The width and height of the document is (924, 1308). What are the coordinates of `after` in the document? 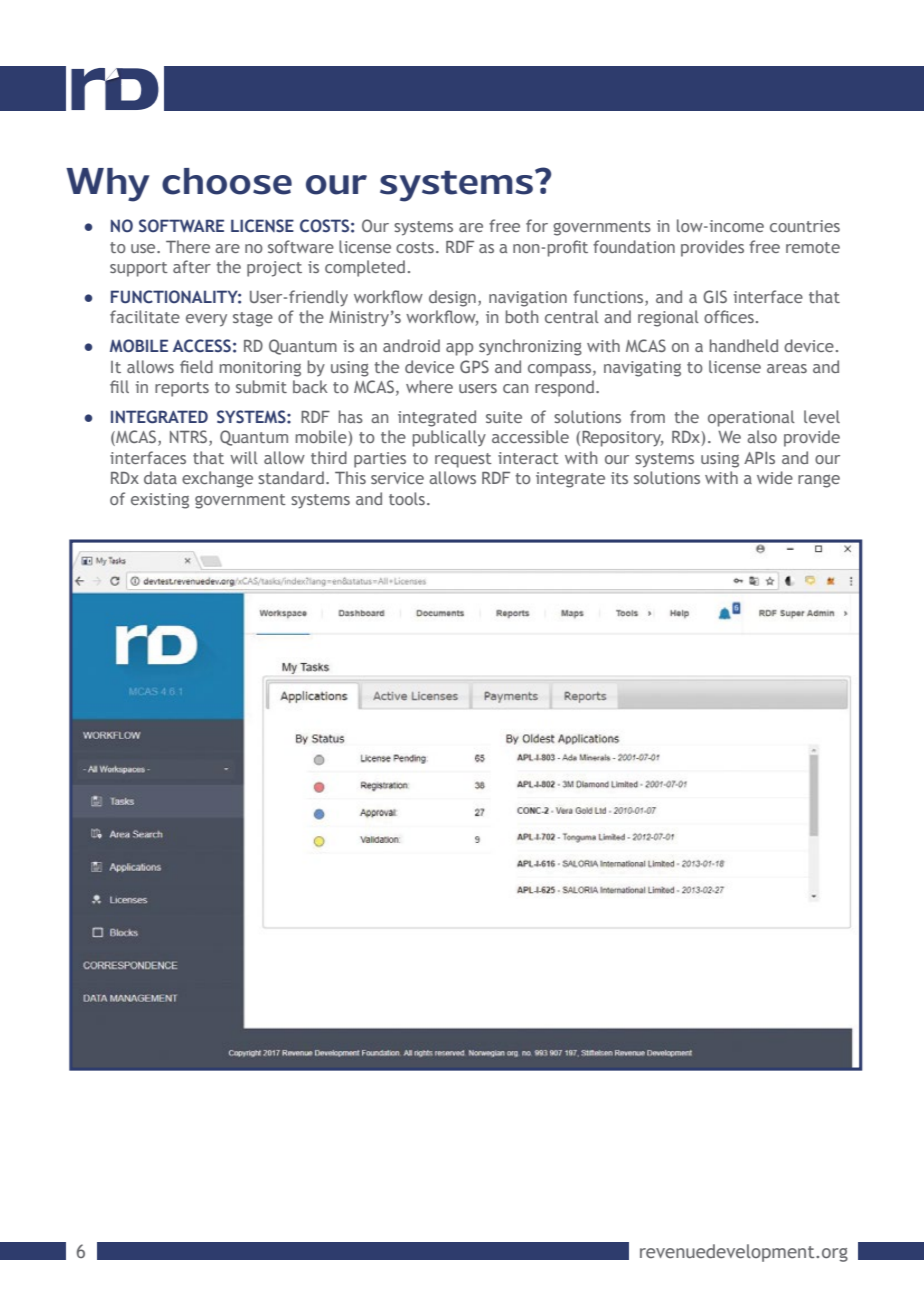 It's located at (192, 266).
